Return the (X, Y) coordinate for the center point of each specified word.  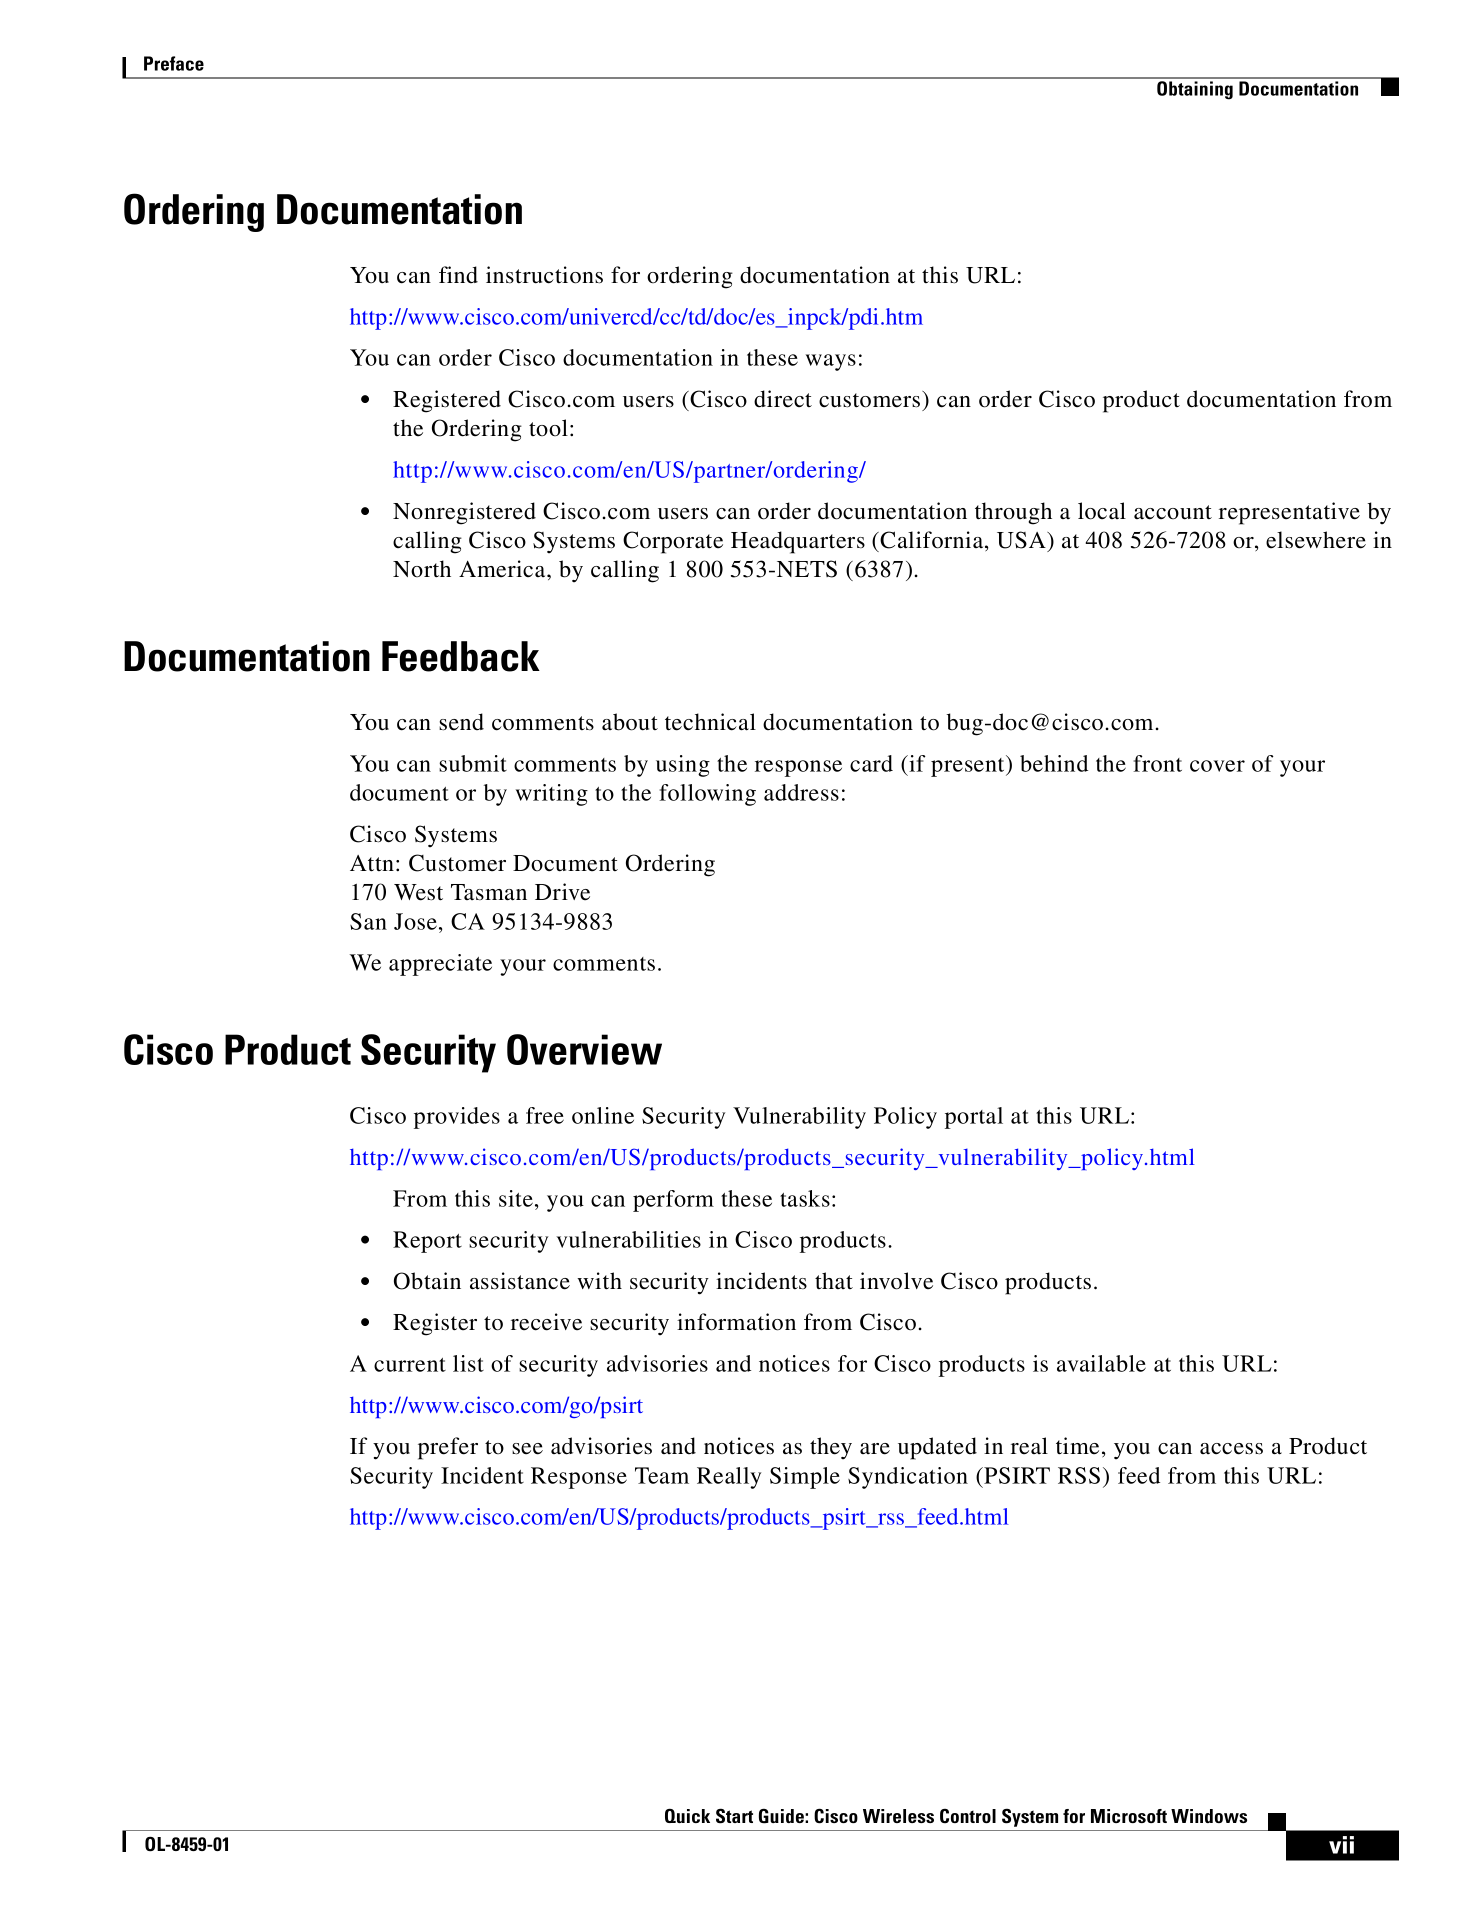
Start (734, 1816)
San (368, 921)
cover (1217, 766)
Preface (174, 63)
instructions (544, 275)
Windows (1209, 1816)
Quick (687, 1815)
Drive (562, 892)
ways (831, 362)
